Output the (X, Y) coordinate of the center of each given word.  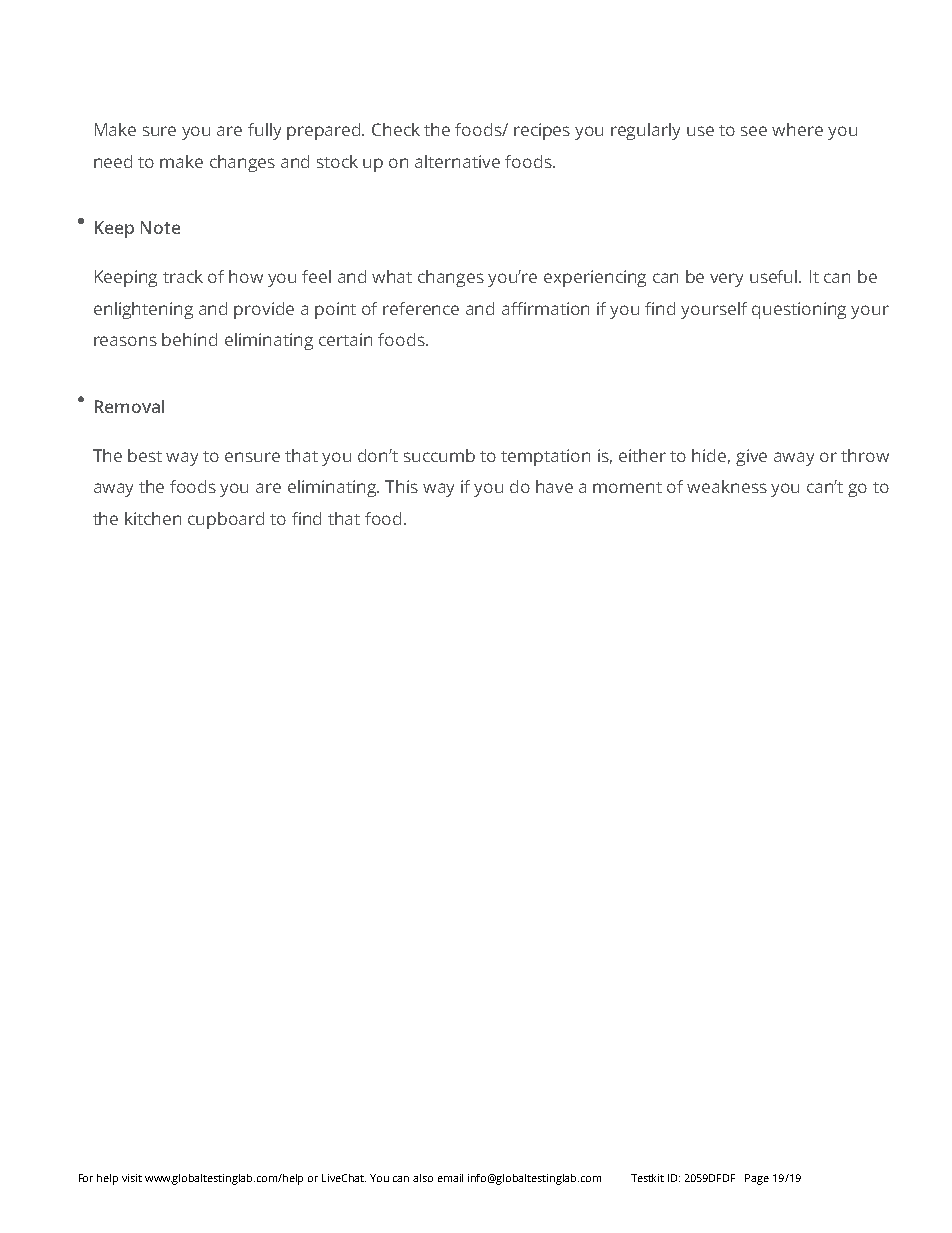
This (401, 486)
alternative (457, 161)
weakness (727, 486)
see (754, 131)
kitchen (153, 518)
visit (132, 1178)
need (113, 161)
